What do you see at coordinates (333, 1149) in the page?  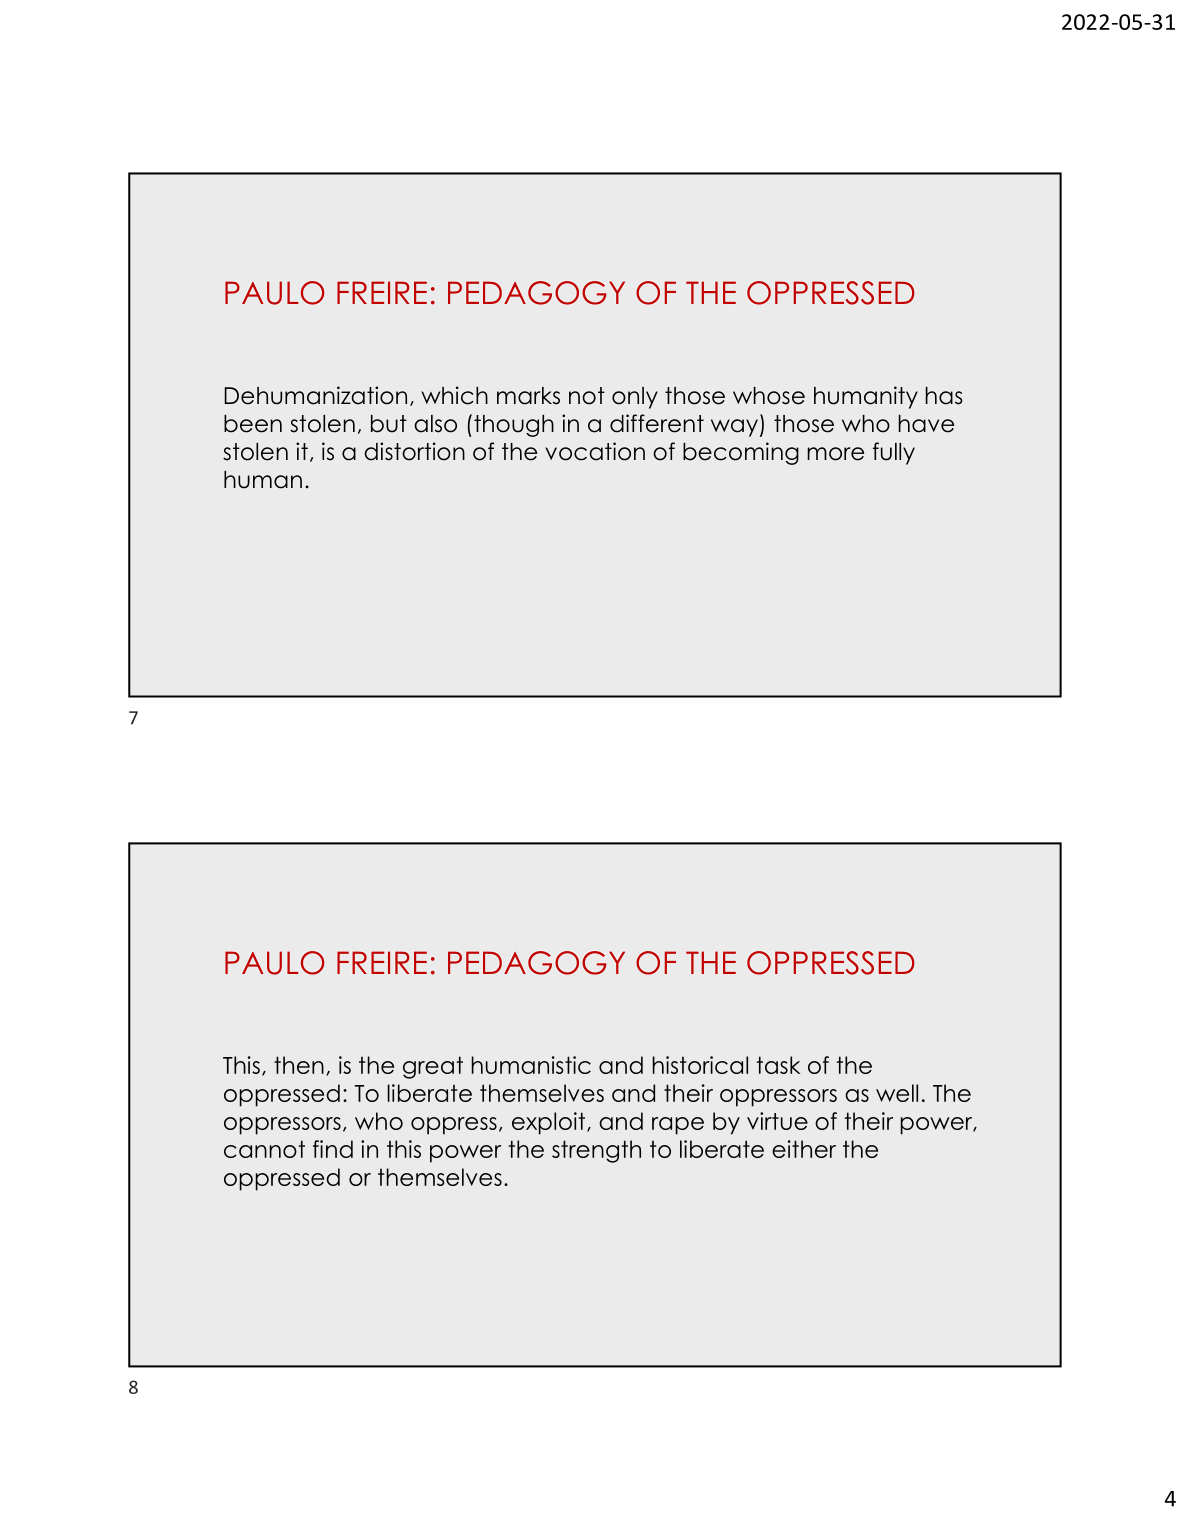 I see `find` at bounding box center [333, 1149].
